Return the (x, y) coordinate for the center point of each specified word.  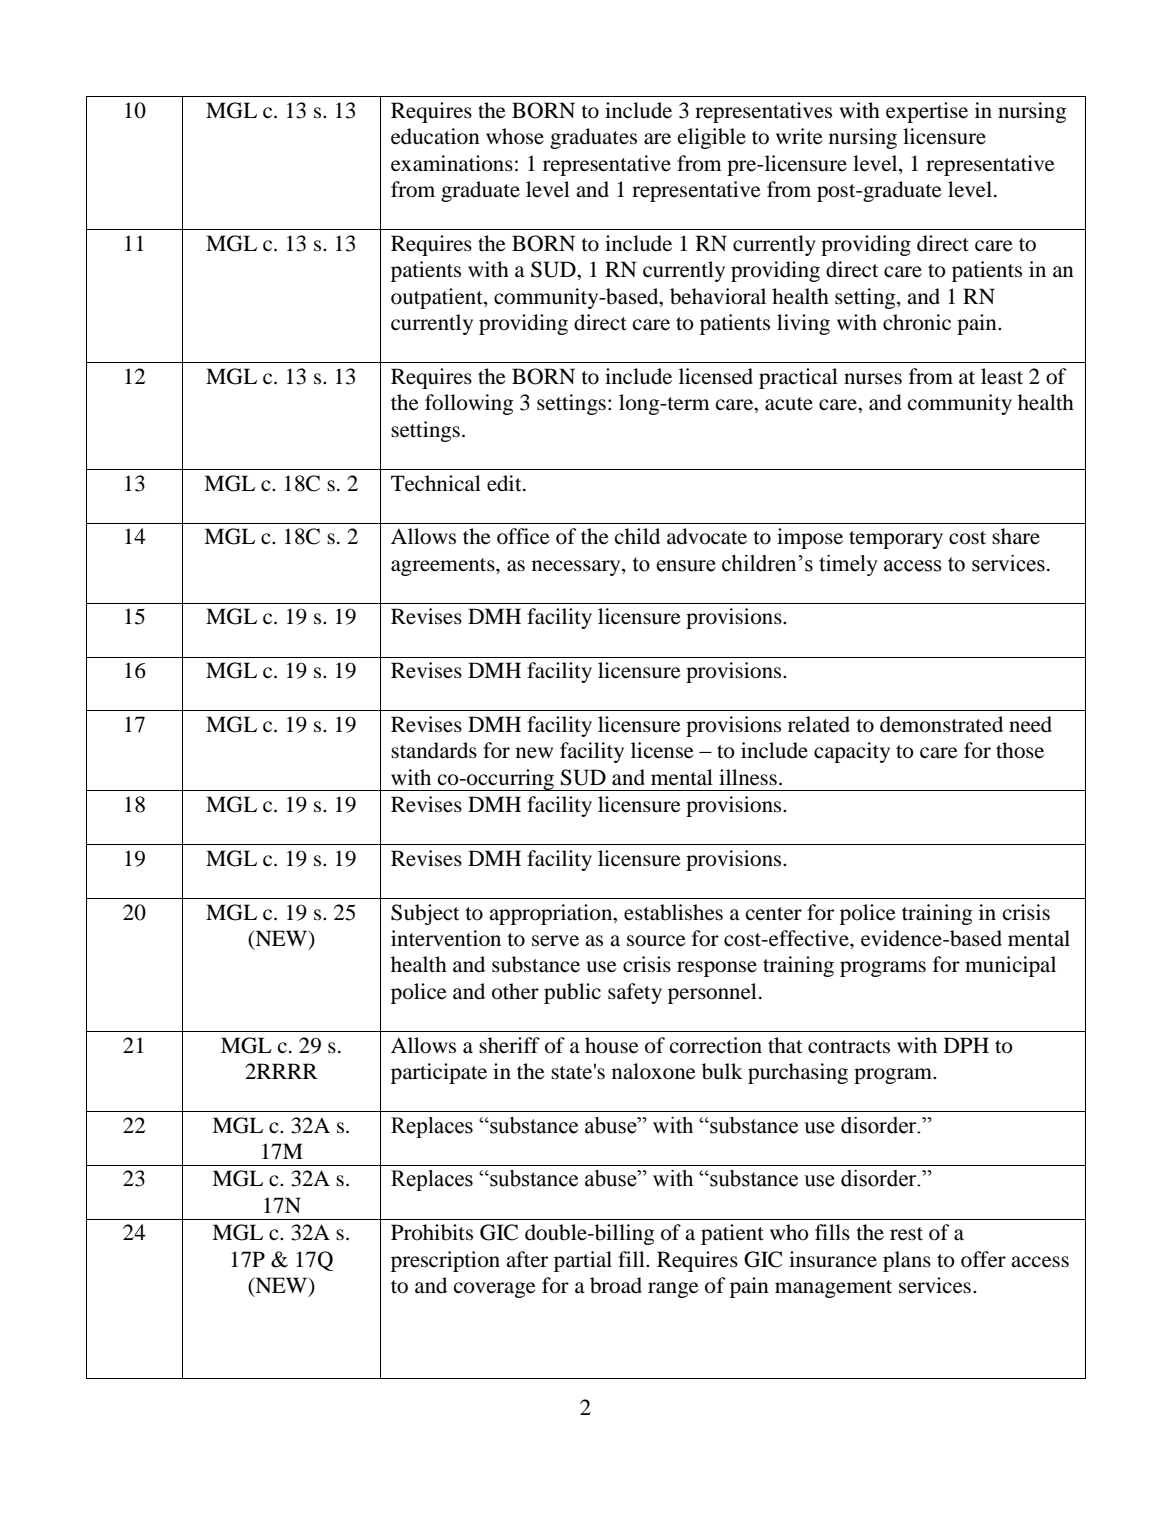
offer (983, 1259)
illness (748, 777)
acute (789, 404)
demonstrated (941, 724)
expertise (927, 112)
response (717, 969)
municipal (1010, 966)
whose (515, 136)
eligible (712, 138)
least (1002, 376)
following (469, 404)
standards (434, 750)
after (527, 1259)
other (515, 991)
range (673, 1290)
